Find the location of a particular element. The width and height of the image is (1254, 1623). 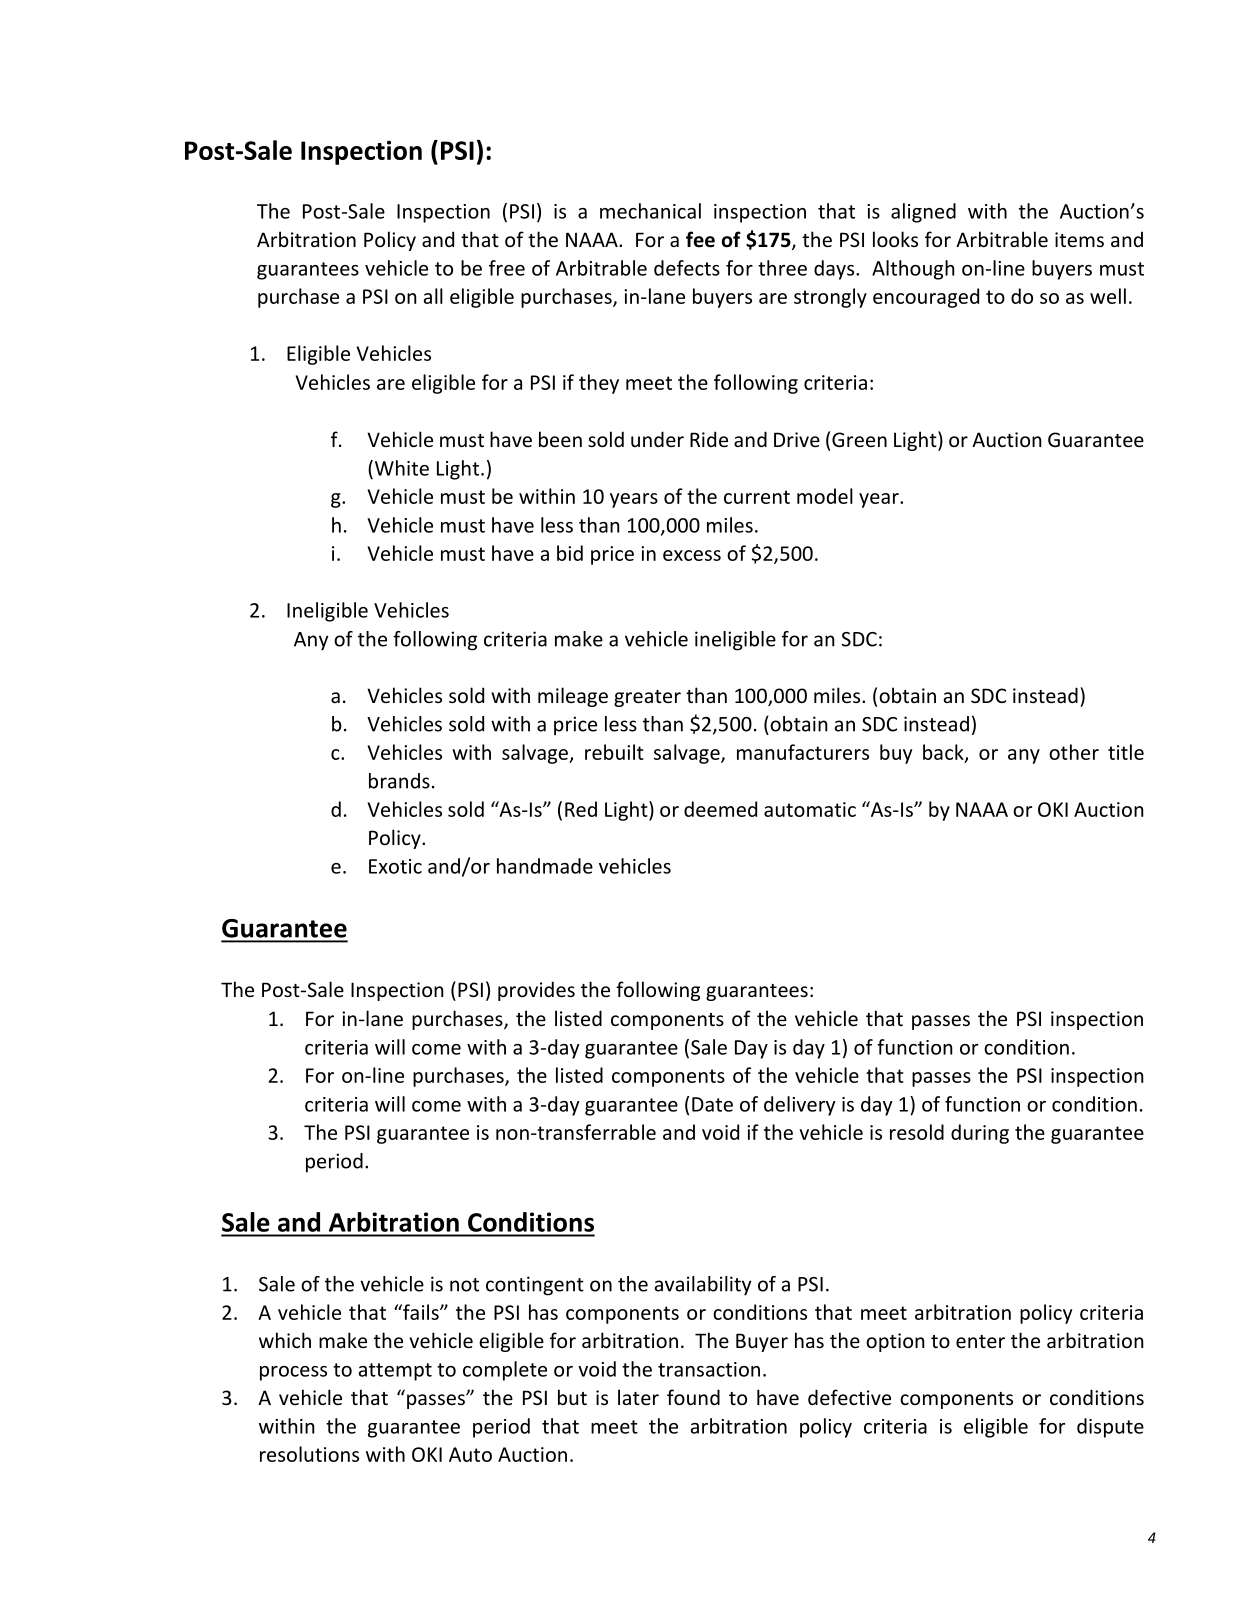

fee is located at coordinates (700, 239).
